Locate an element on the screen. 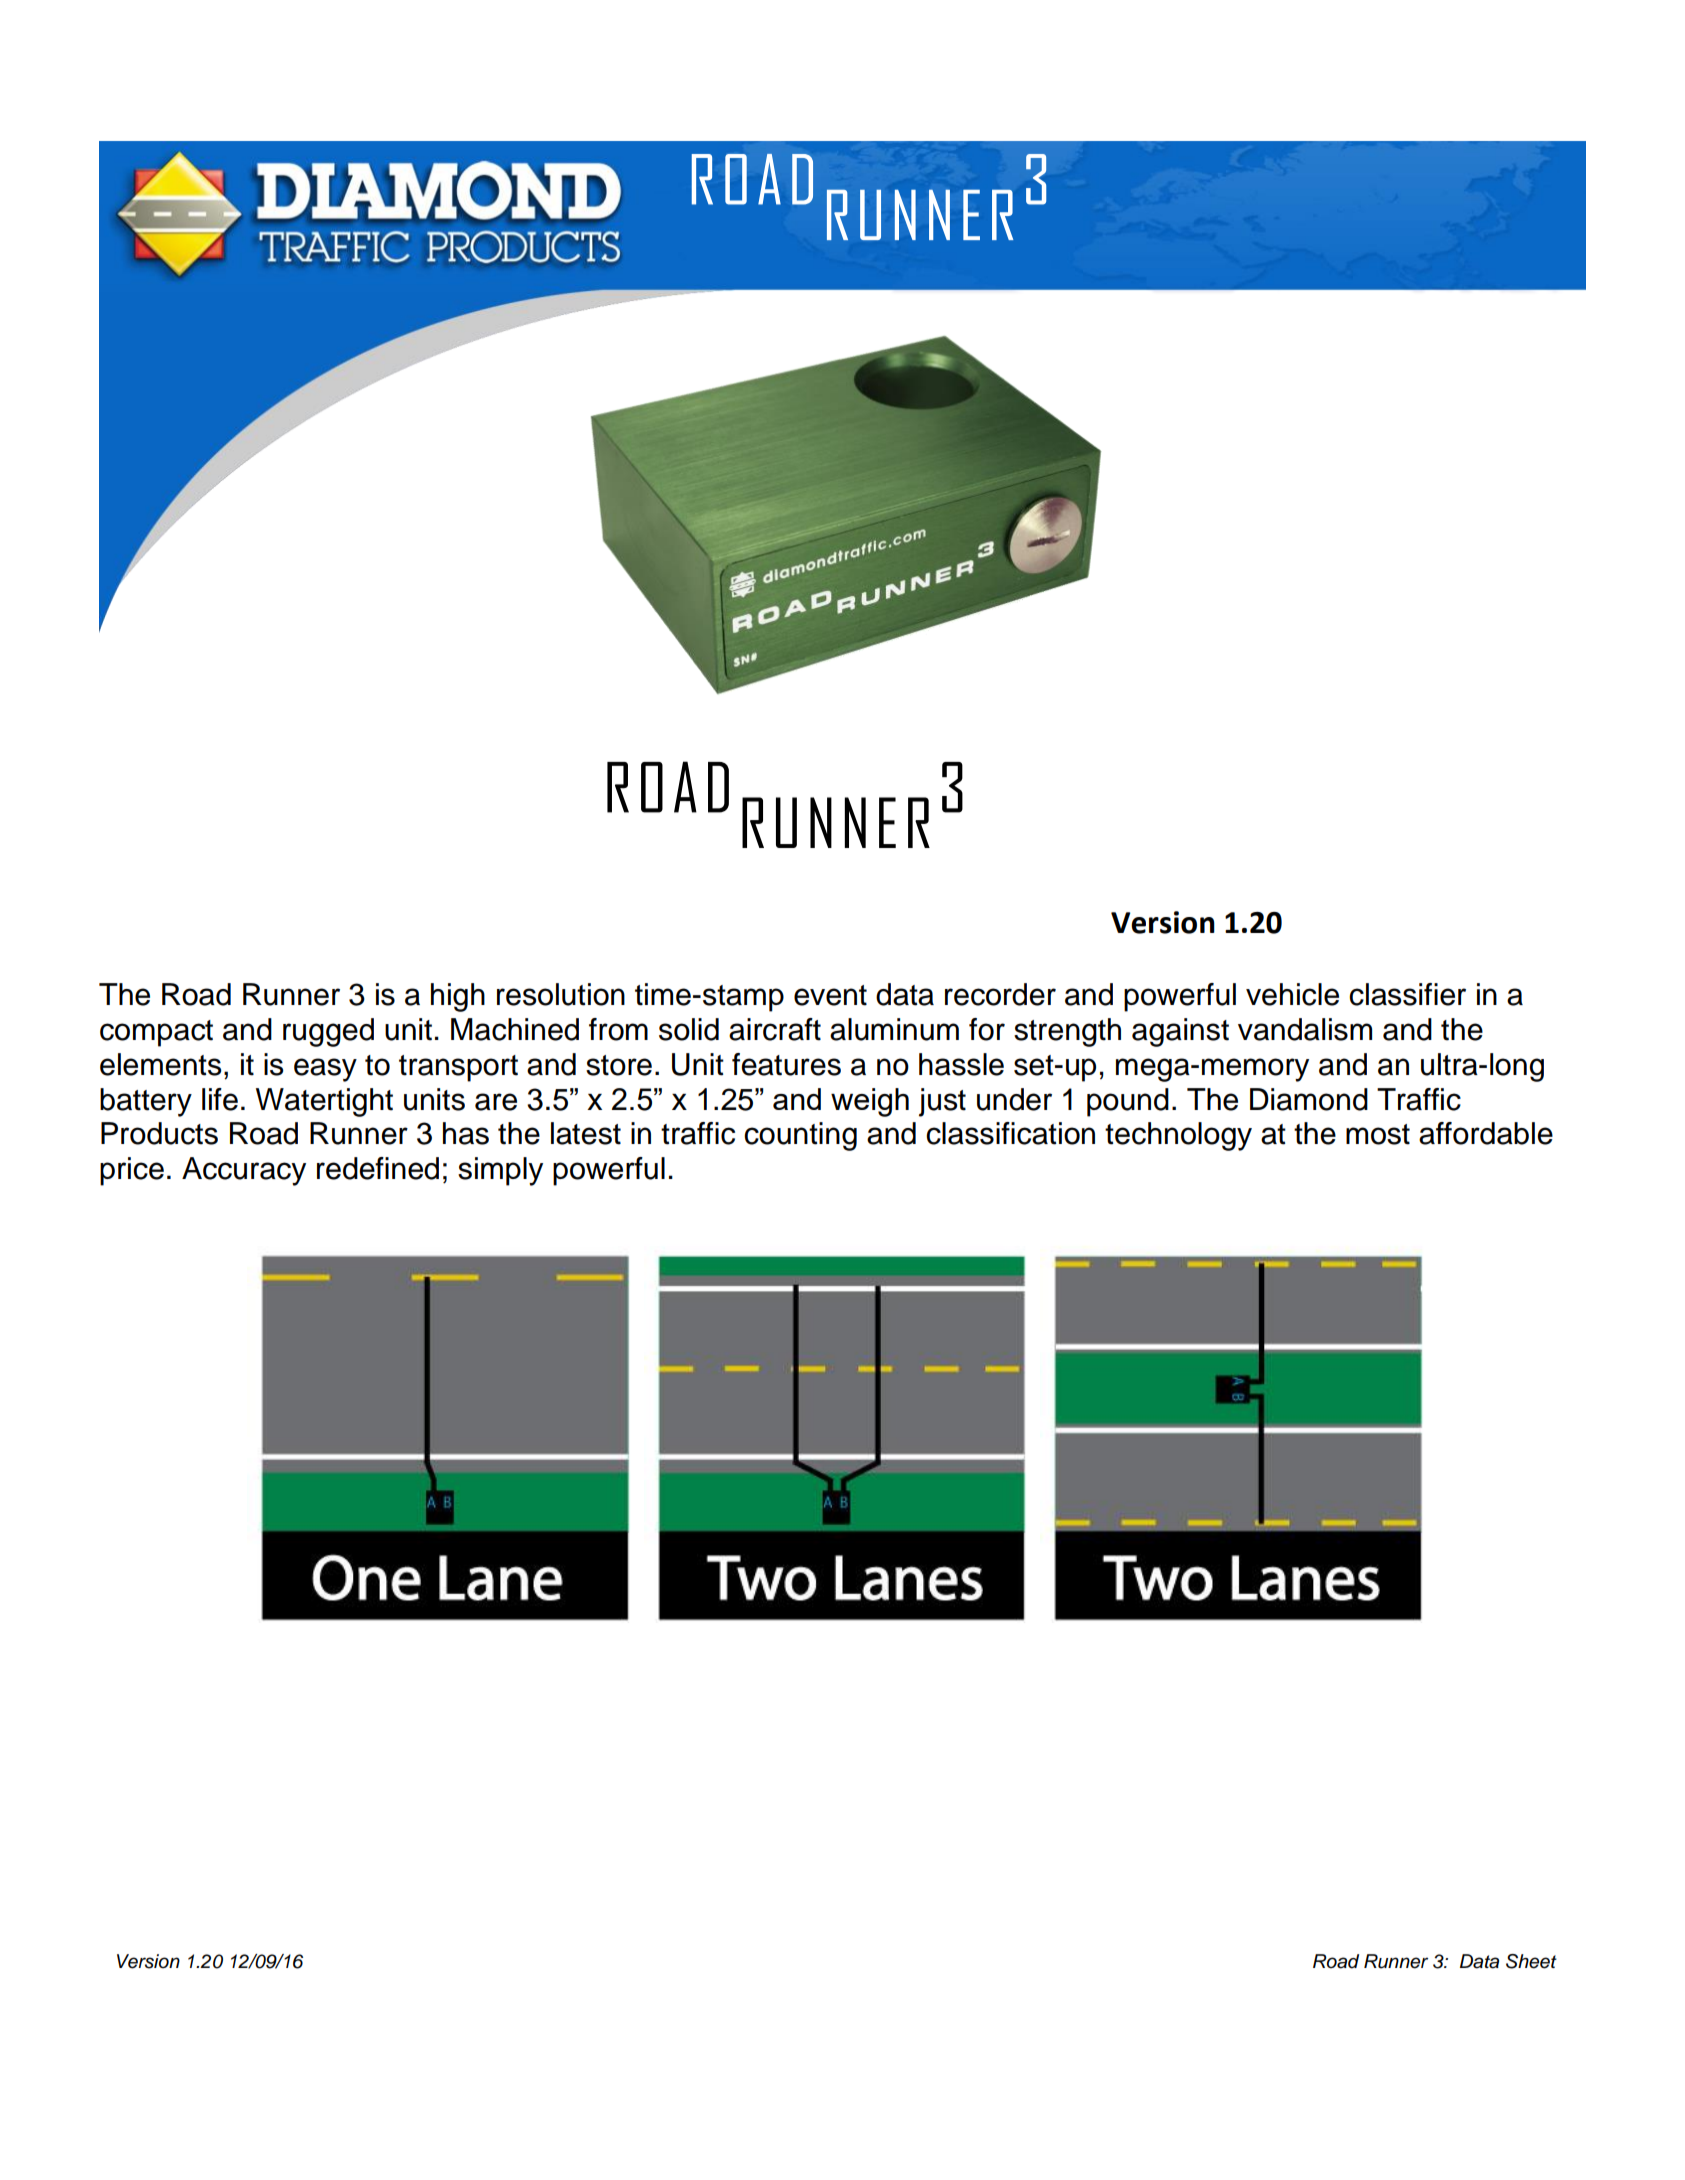 The height and width of the screenshot is (2180, 1685). most is located at coordinates (1378, 1134).
